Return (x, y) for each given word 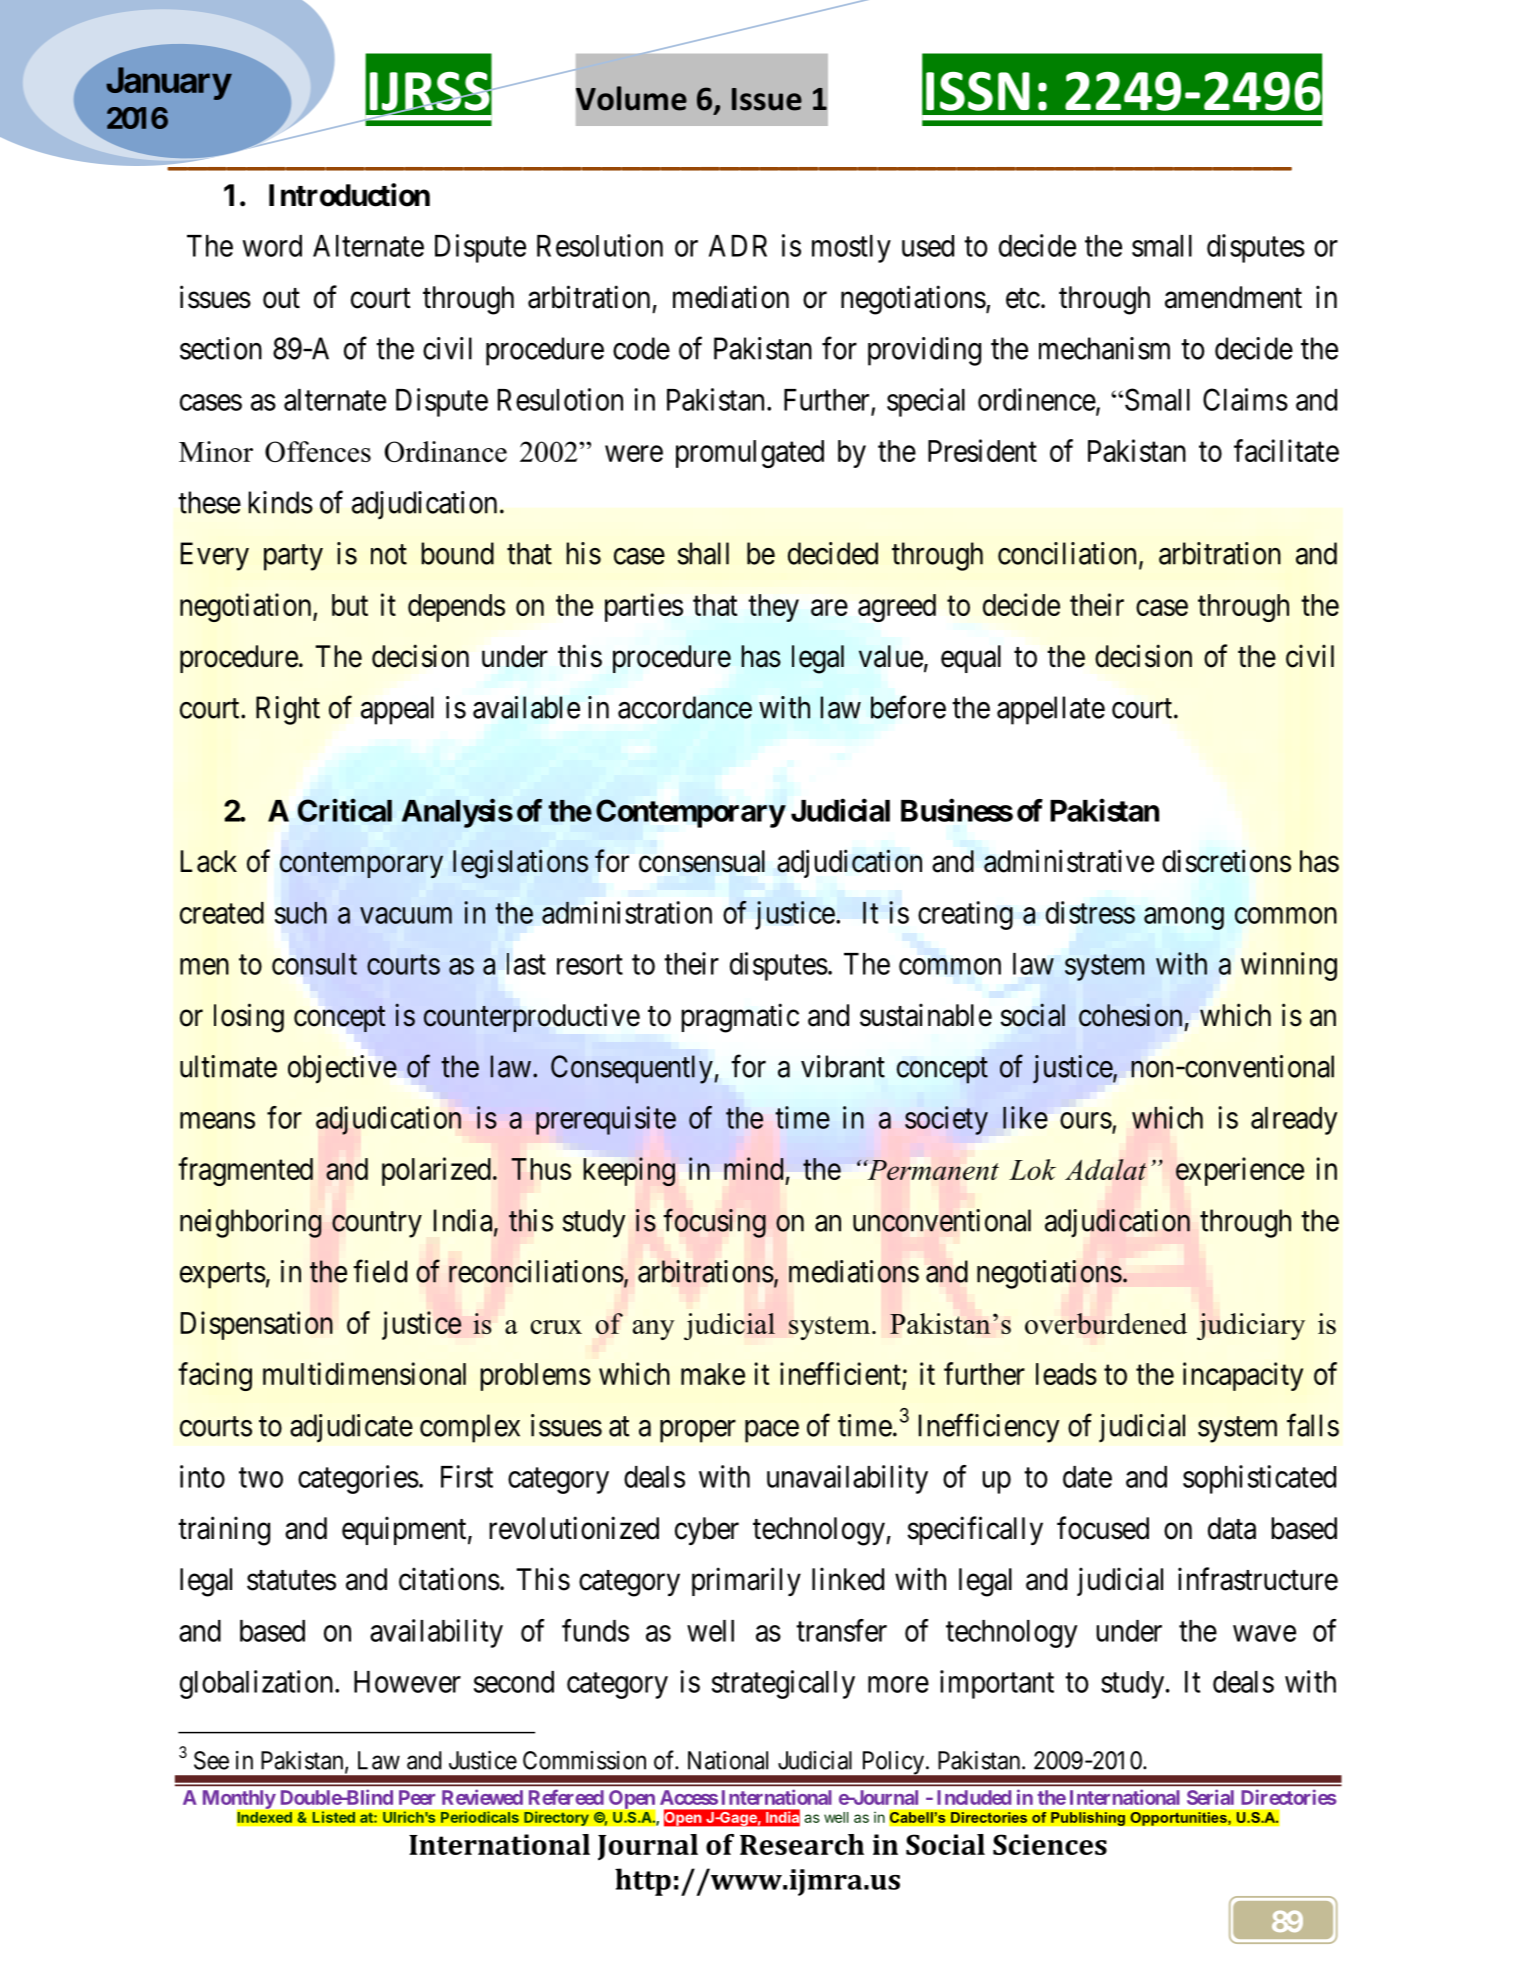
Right (288, 710)
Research (802, 1844)
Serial (1210, 1797)
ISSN (978, 91)
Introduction (349, 195)
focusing (715, 1223)
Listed (333, 1817)
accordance (685, 707)
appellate (1051, 710)
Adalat (1106, 1169)
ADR (738, 246)
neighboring (251, 1223)
